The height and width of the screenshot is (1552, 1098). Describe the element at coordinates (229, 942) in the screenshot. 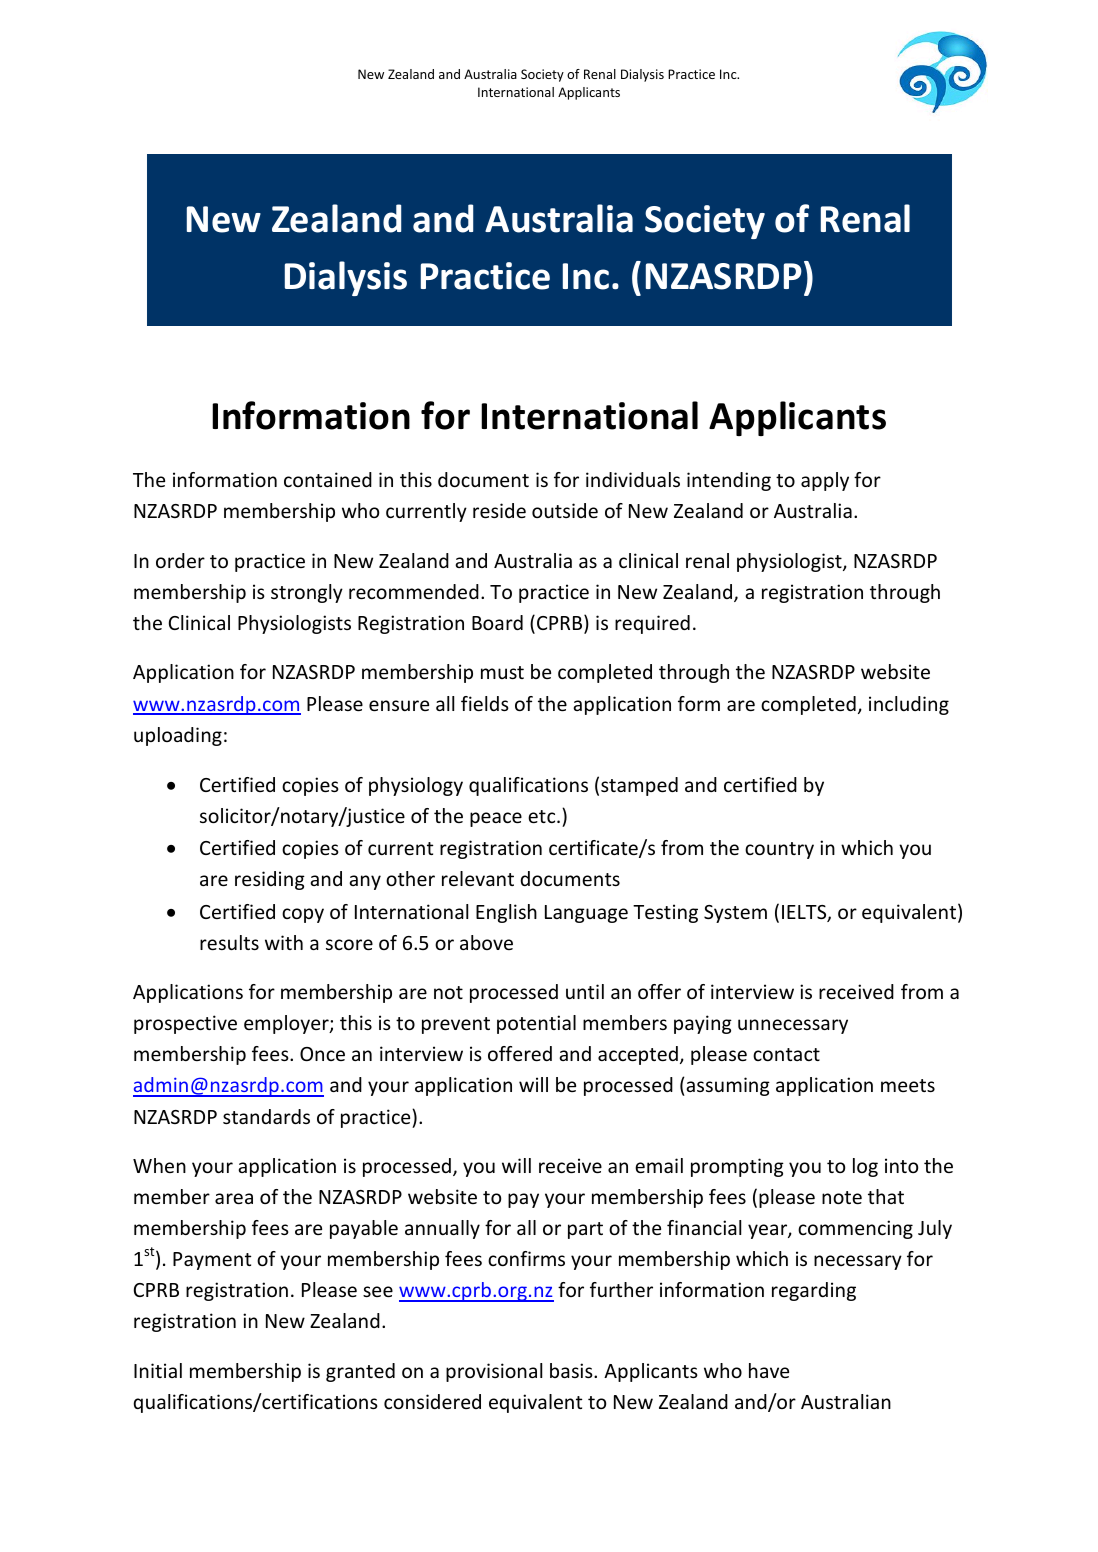

I see `results` at that location.
